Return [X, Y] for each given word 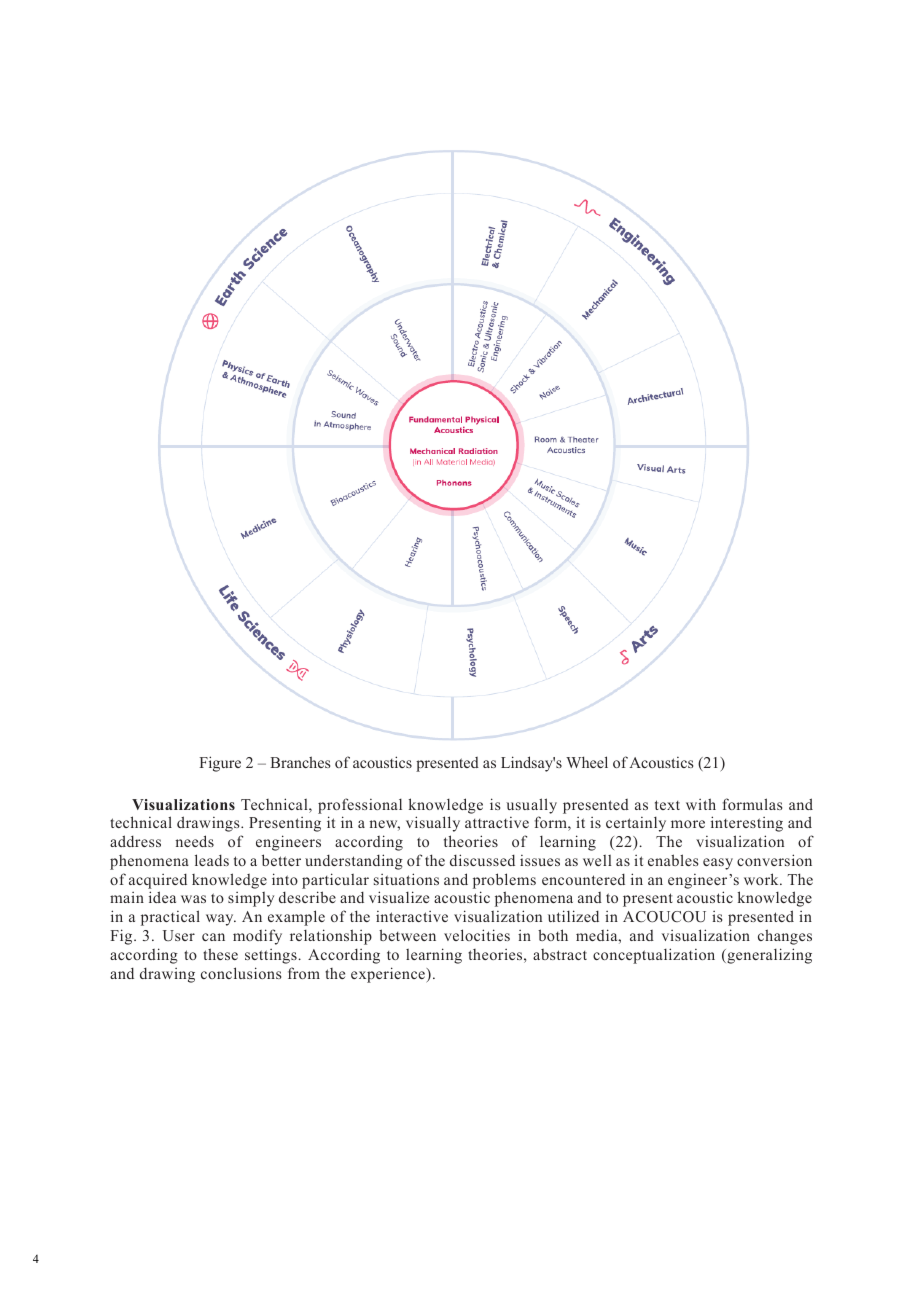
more [688, 824]
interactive [412, 916]
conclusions [241, 973]
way [221, 920]
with [701, 804]
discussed [482, 860]
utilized [573, 916]
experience [389, 975]
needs [194, 841]
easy [718, 864]
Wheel [587, 762]
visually [433, 824]
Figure [220, 764]
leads [212, 860]
